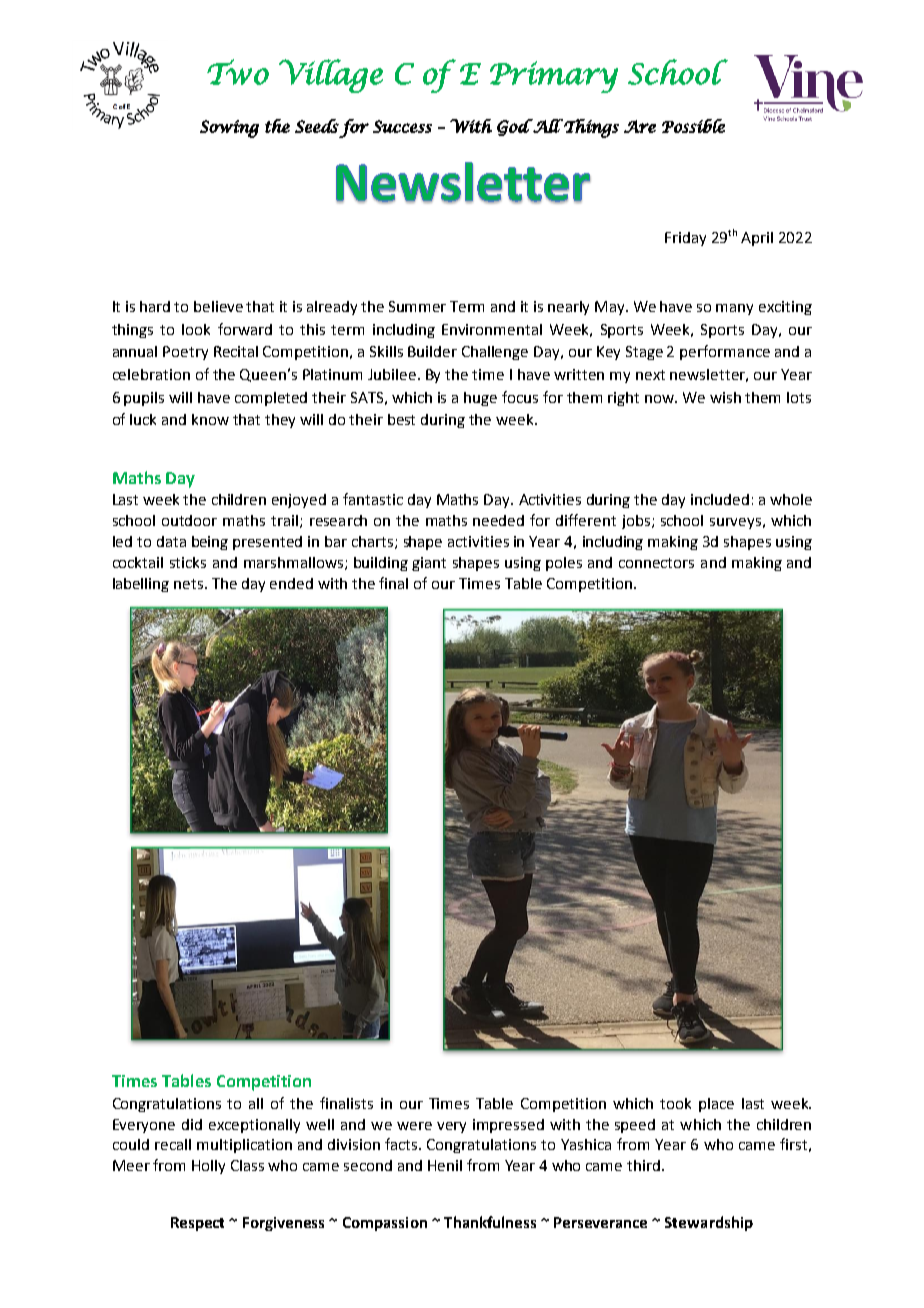 This screenshot has width=924, height=1308. I want to click on place, so click(716, 1105).
